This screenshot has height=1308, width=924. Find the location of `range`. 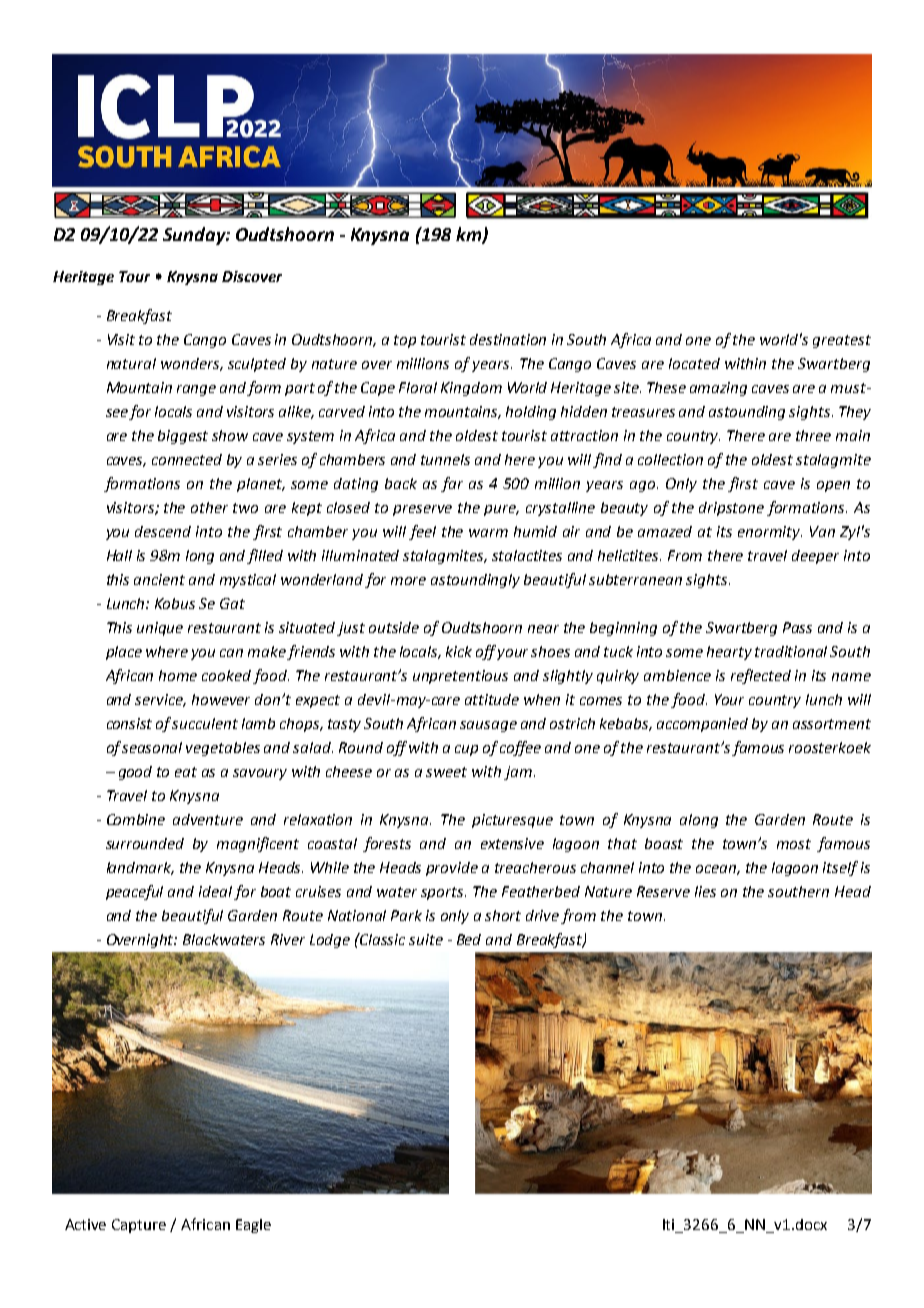

range is located at coordinates (196, 390).
